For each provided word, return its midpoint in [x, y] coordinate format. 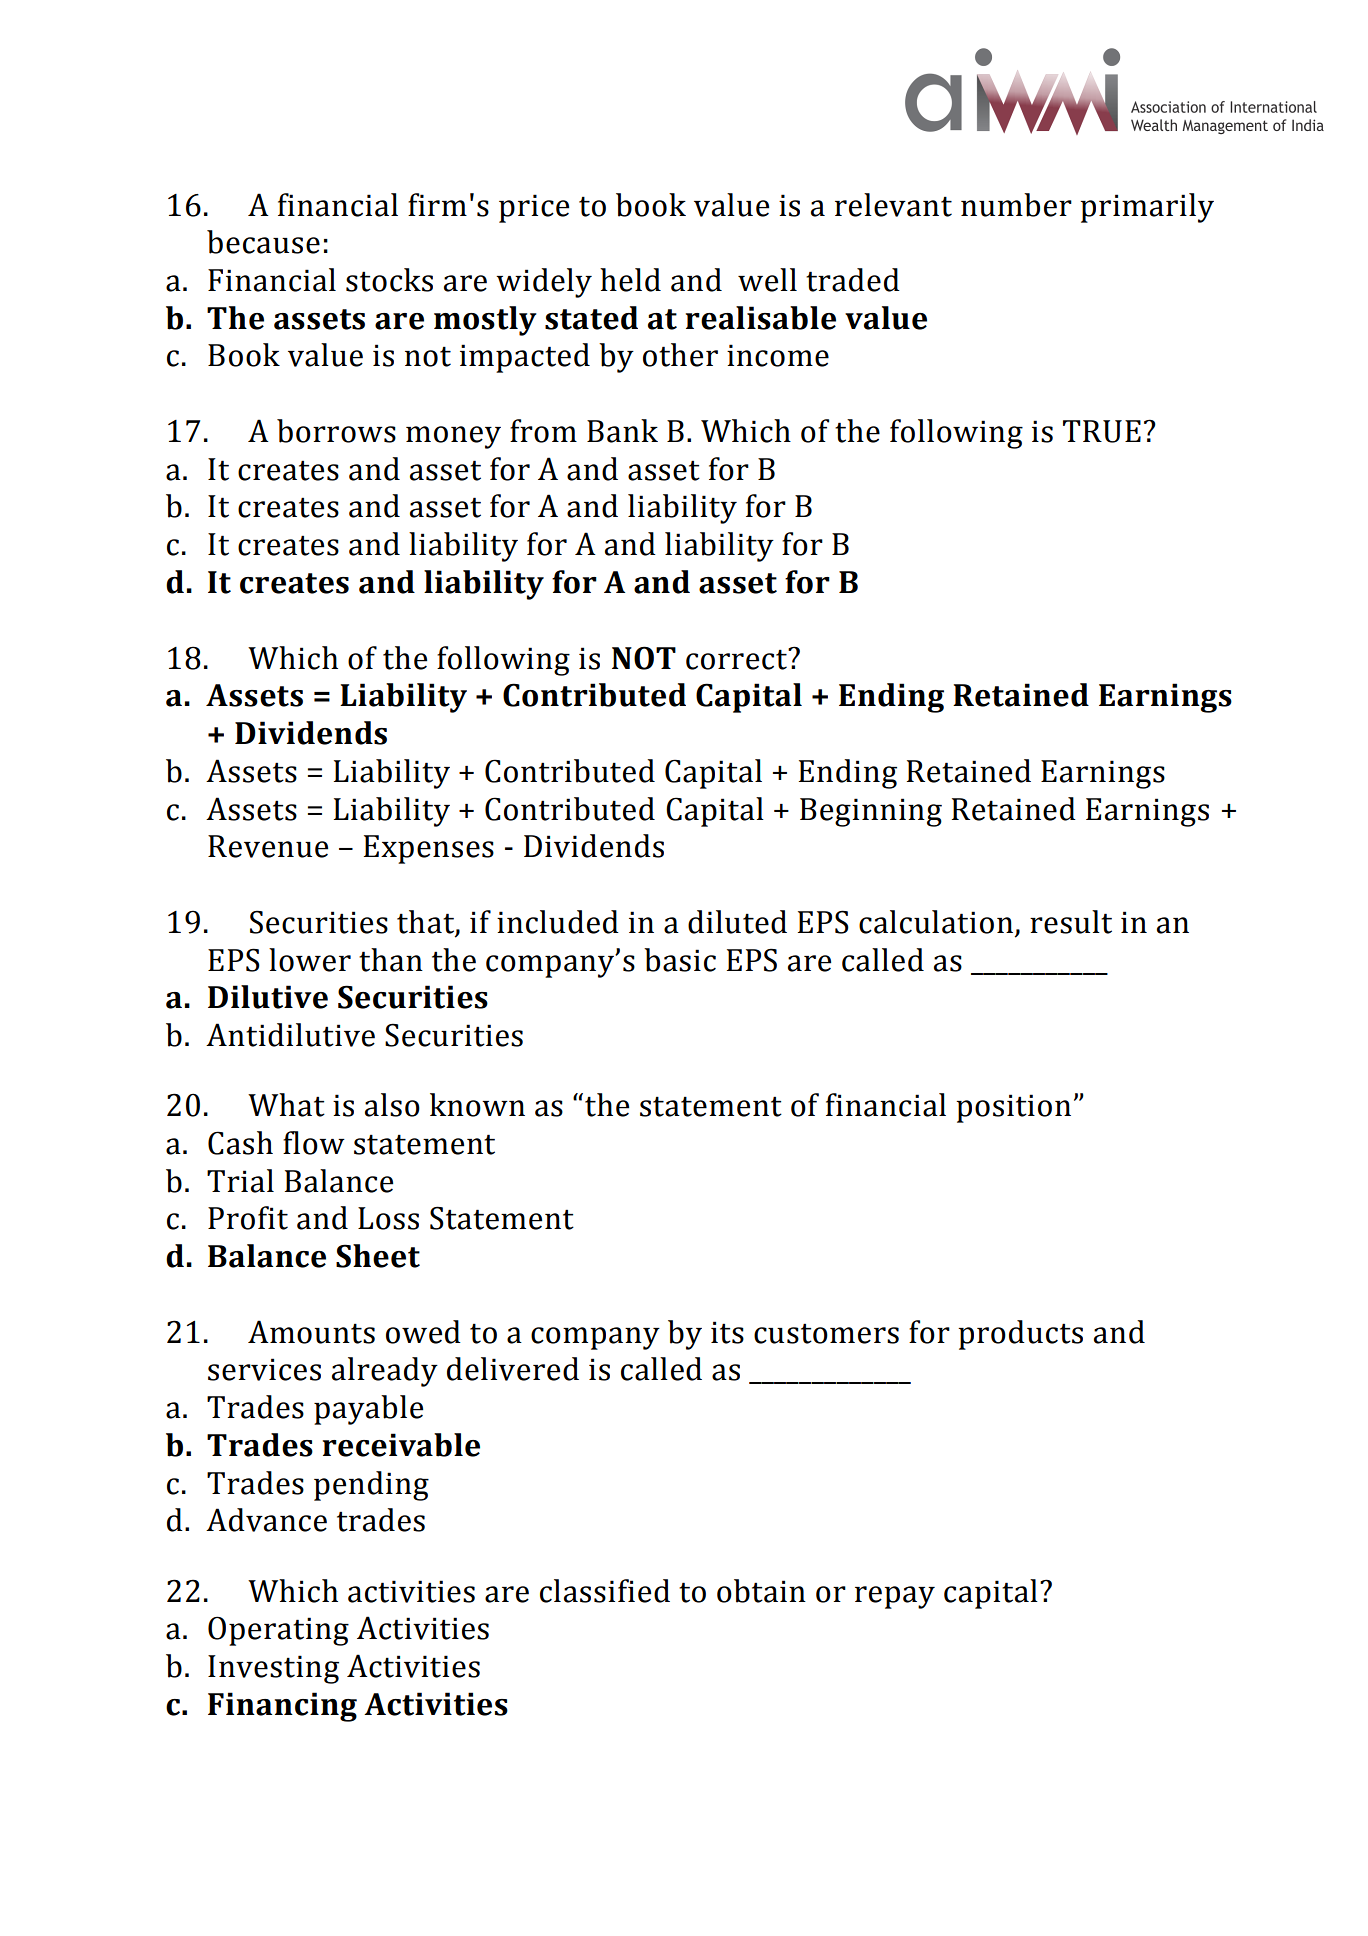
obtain [761, 1591]
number [1016, 205]
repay [895, 1597]
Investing [273, 1669]
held [630, 280]
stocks [389, 280]
